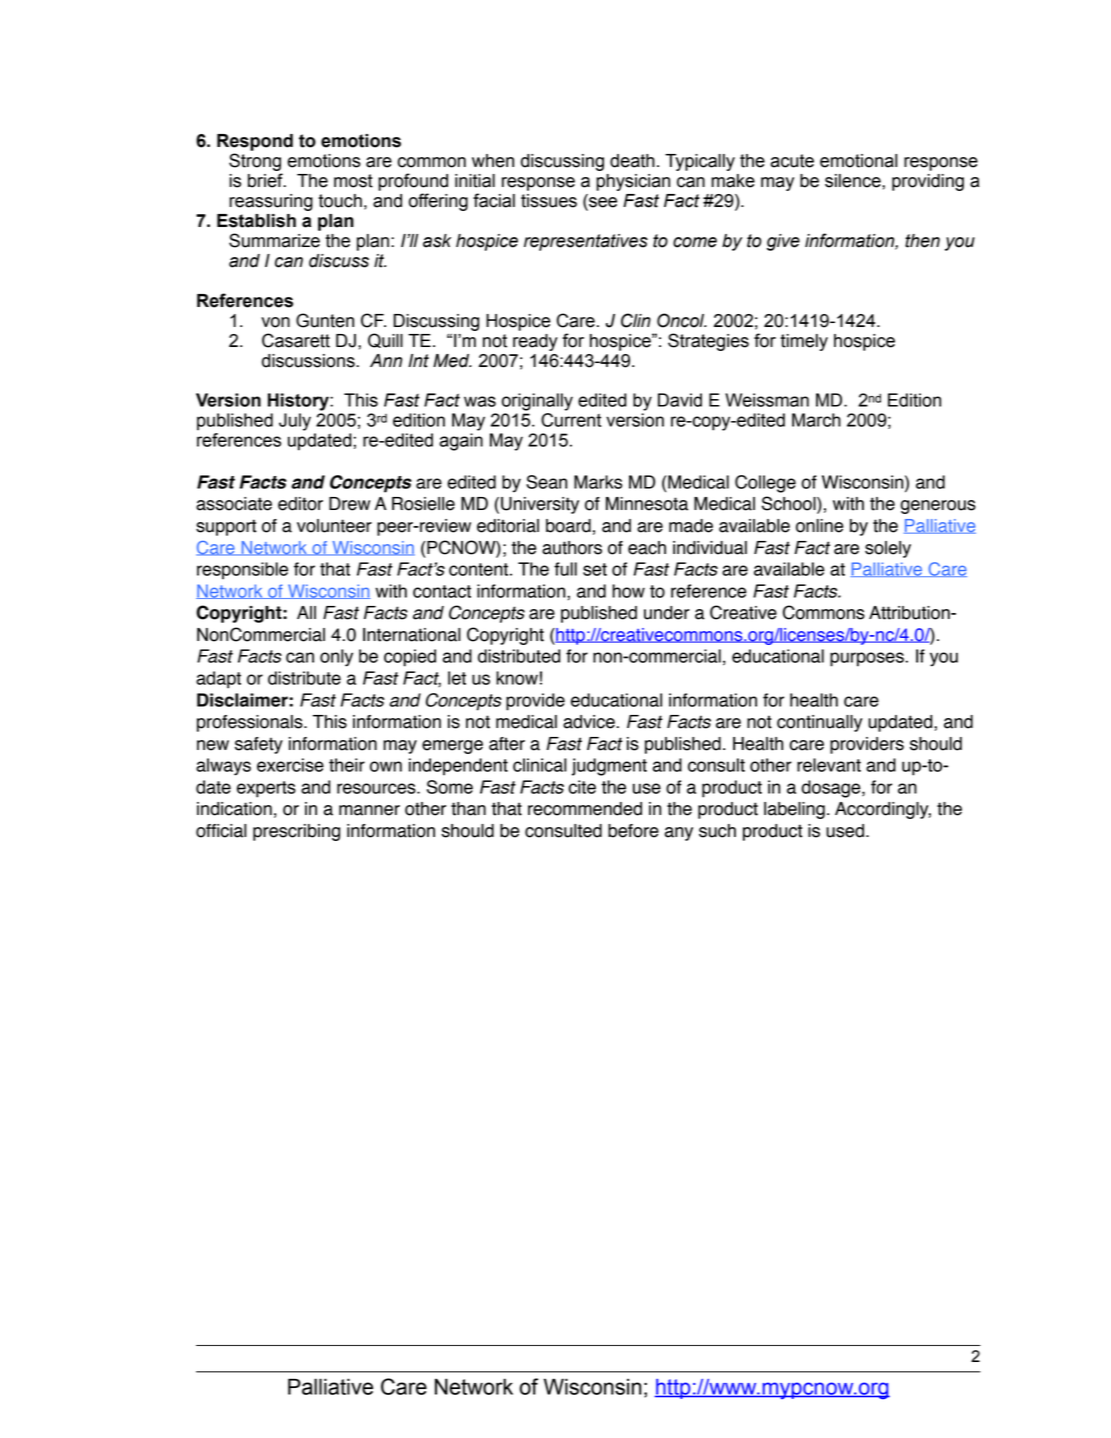 The height and width of the screenshot is (1438, 1111). What do you see at coordinates (868, 659) in the screenshot?
I see `purposes` at bounding box center [868, 659].
